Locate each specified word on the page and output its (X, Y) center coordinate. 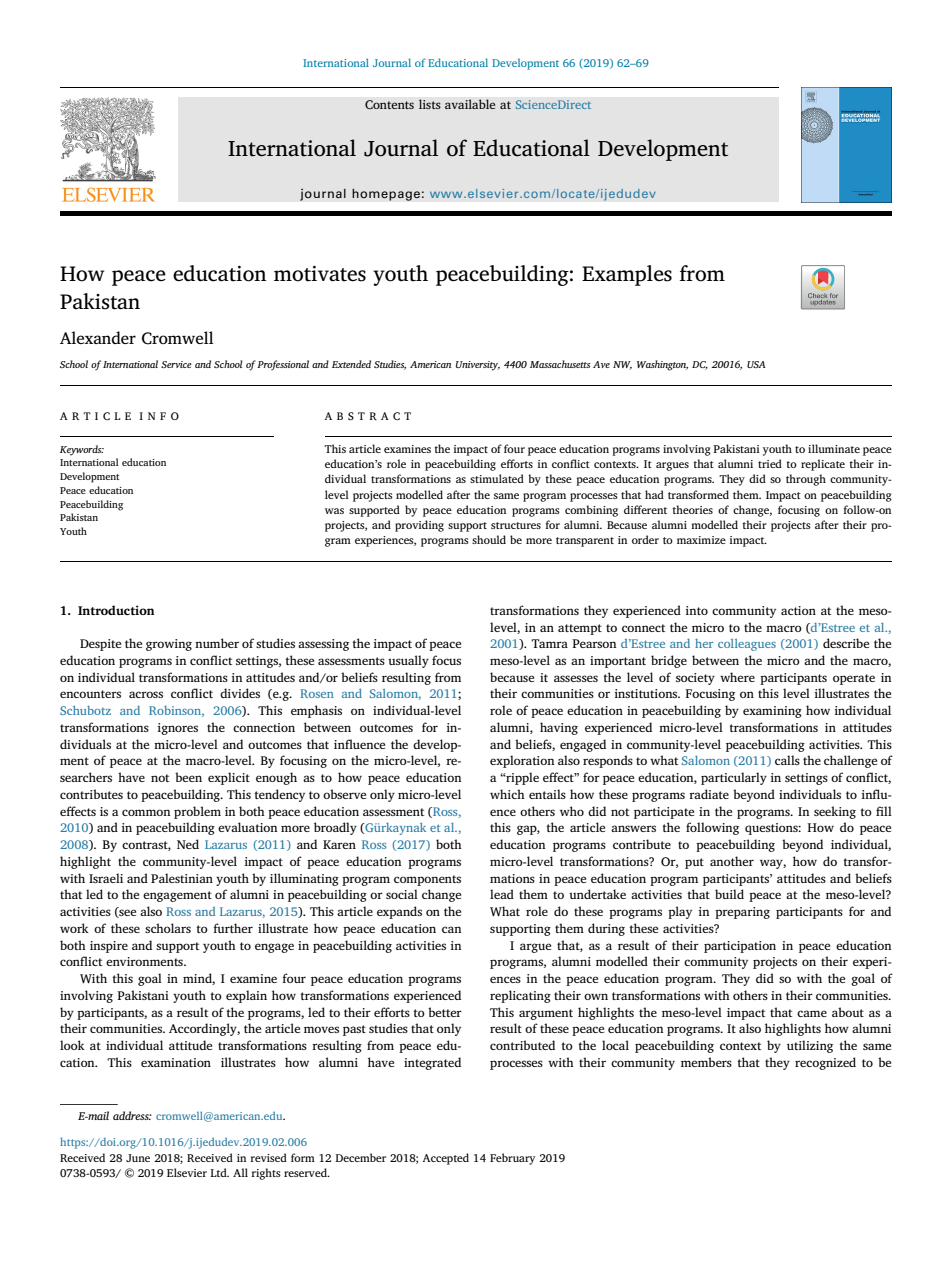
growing (169, 645)
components (427, 880)
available (470, 104)
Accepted (445, 1159)
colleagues (747, 645)
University (478, 366)
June (138, 1158)
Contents (389, 105)
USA (756, 364)
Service (176, 364)
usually (408, 661)
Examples (627, 275)
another (732, 861)
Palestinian (182, 878)
